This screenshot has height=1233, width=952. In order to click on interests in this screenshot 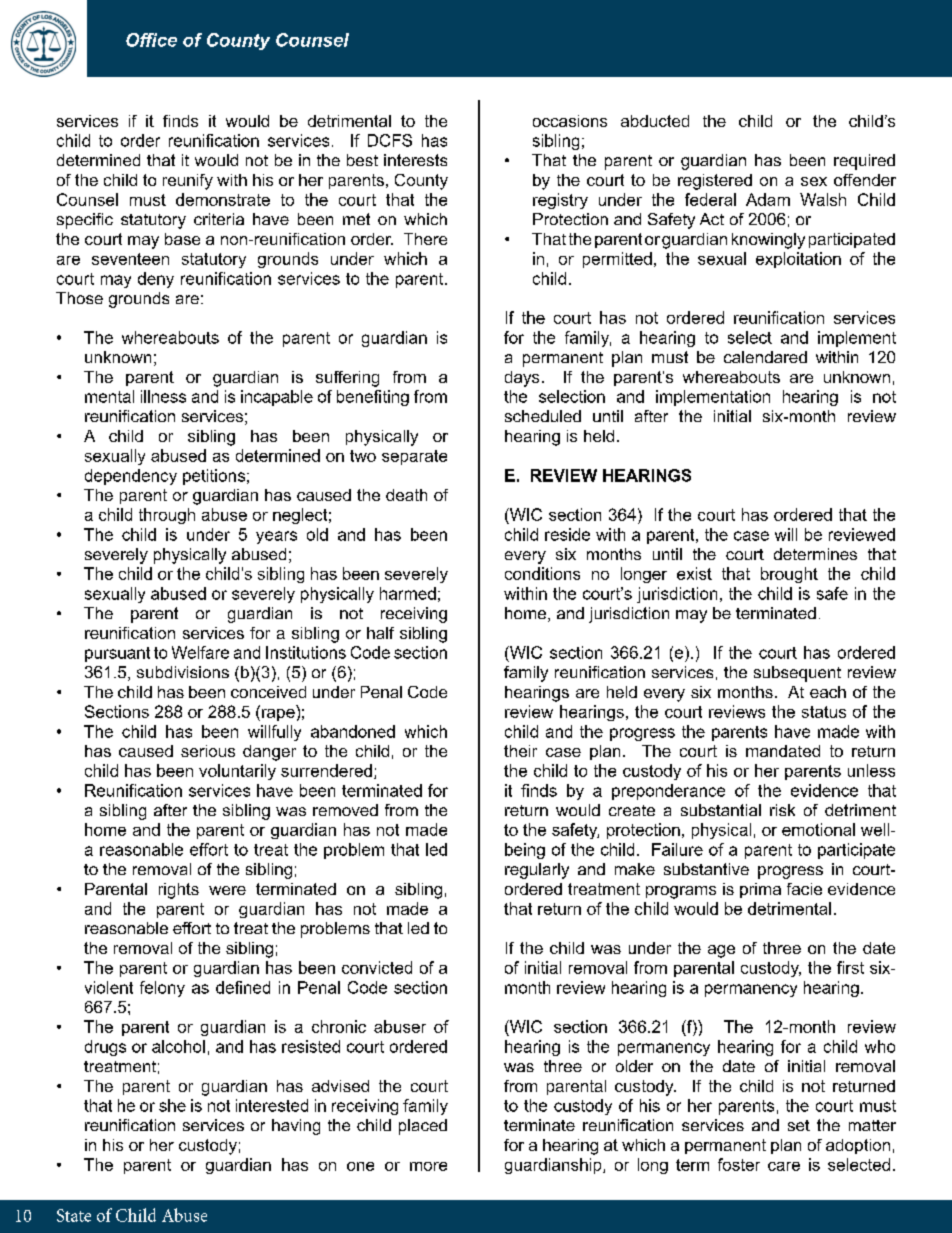, I will do `click(415, 160)`.
